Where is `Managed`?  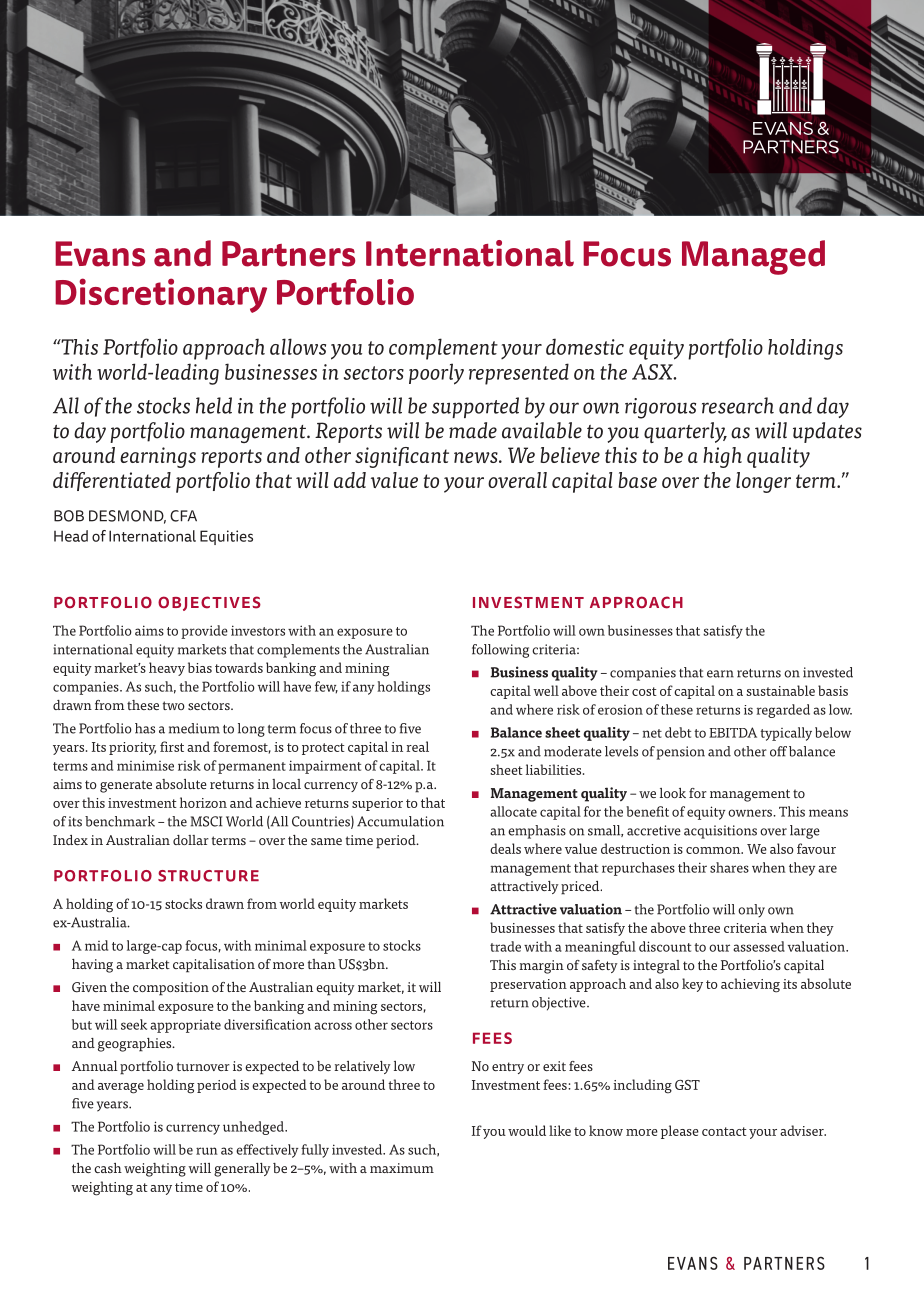 Managed is located at coordinates (753, 257).
